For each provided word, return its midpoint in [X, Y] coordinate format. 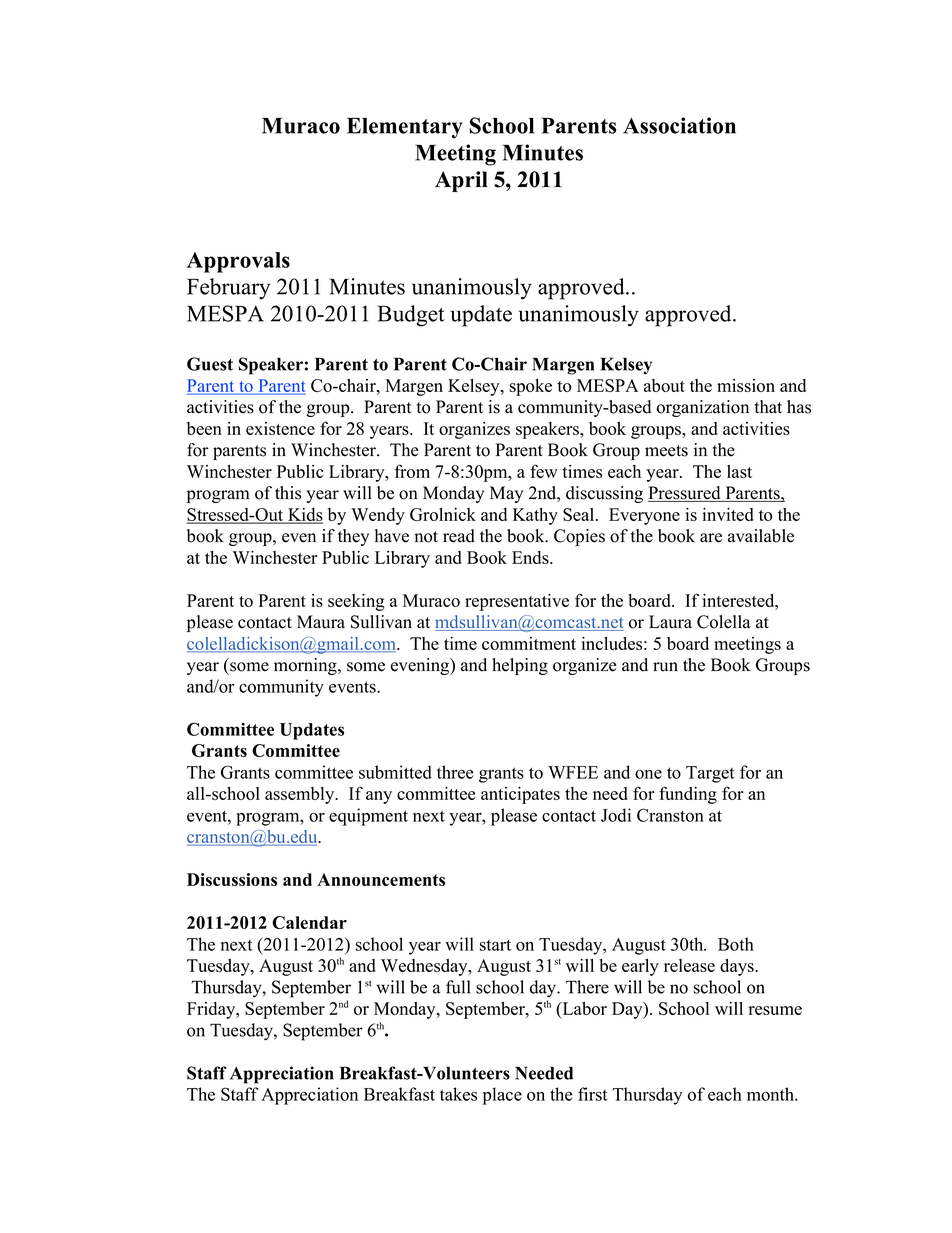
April [461, 181]
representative [517, 602]
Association [679, 125]
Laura [670, 622]
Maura [321, 622]
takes [458, 1094]
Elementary [405, 128]
